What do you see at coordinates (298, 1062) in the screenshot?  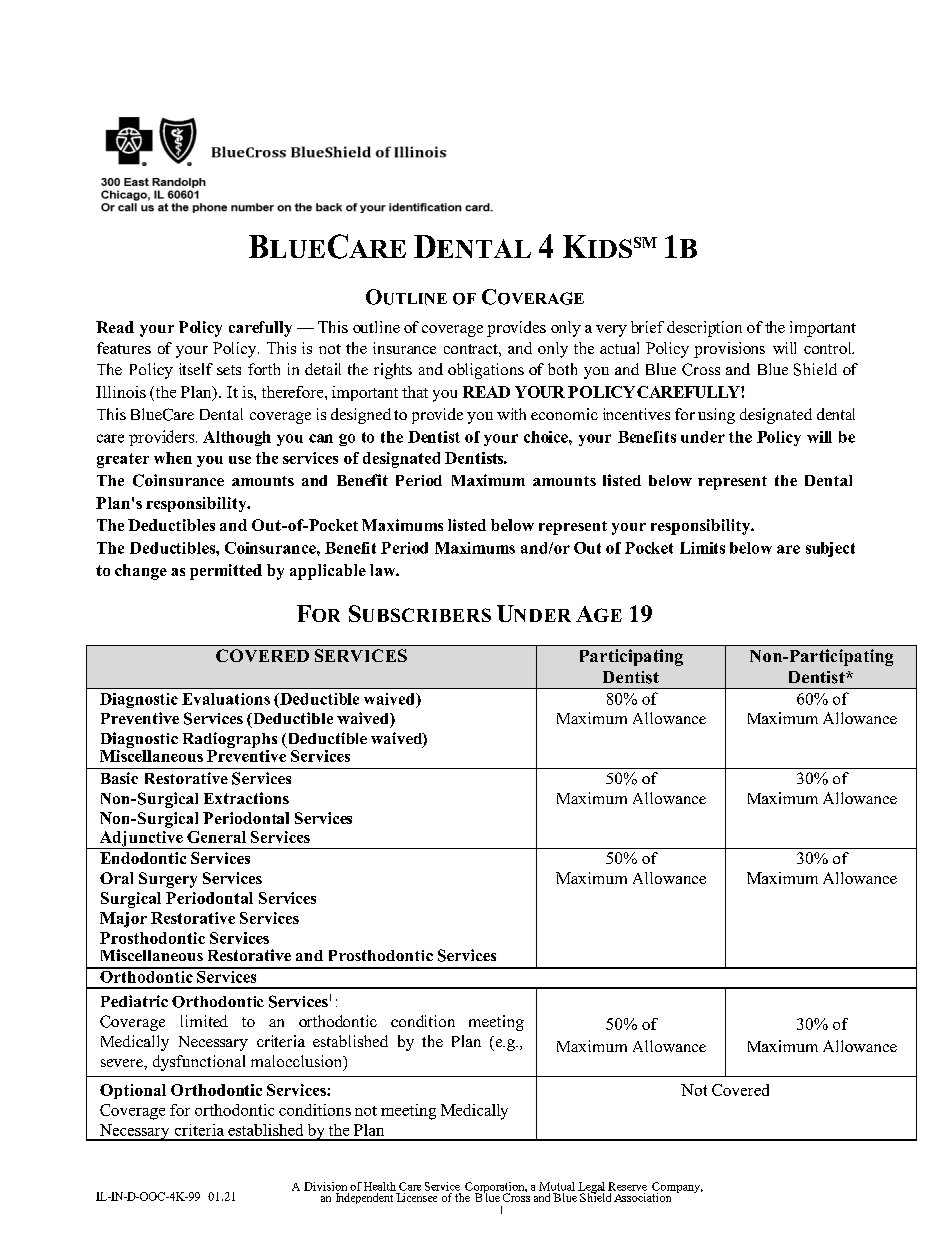 I see `malocclusion` at bounding box center [298, 1062].
